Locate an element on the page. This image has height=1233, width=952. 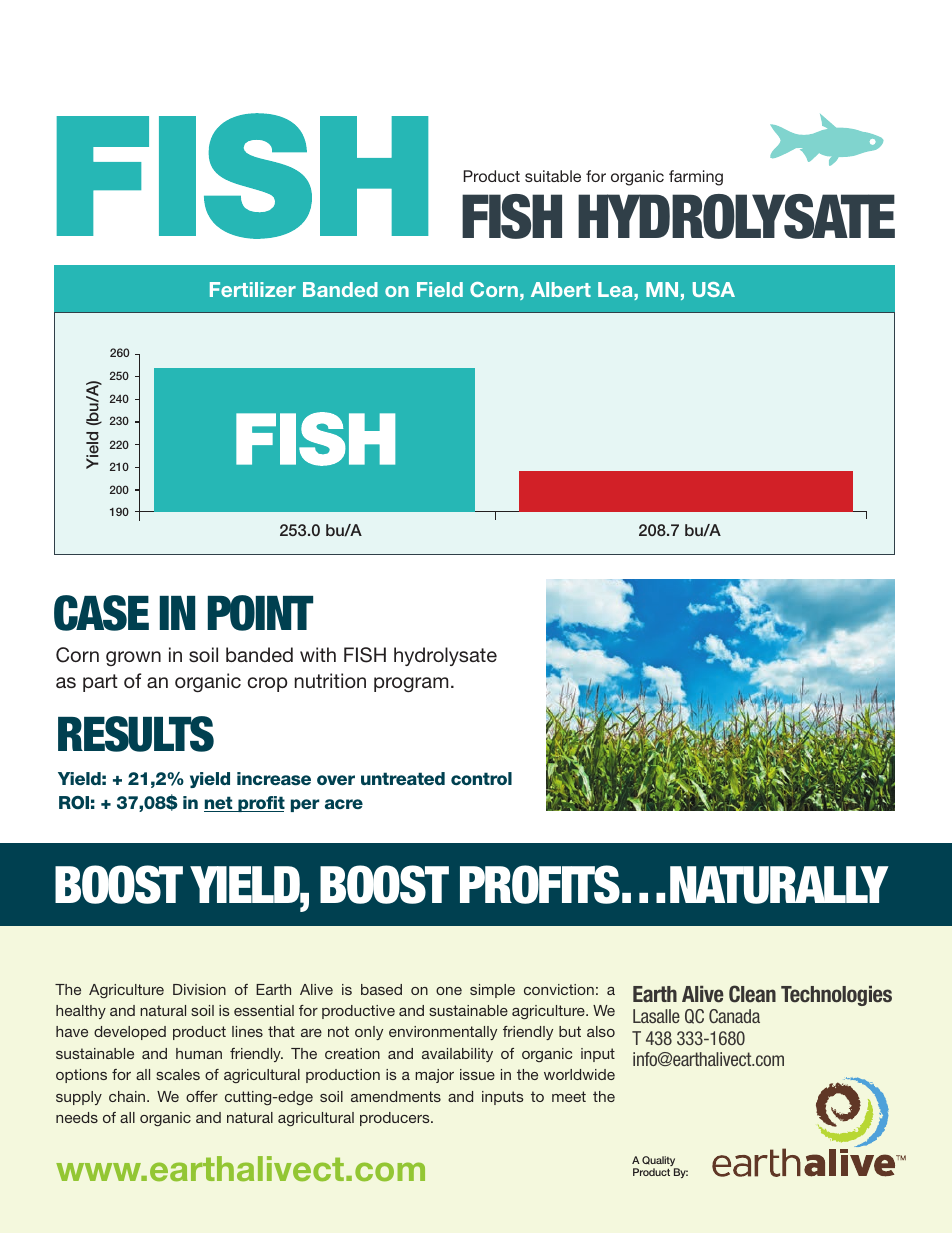
Fertilizer is located at coordinates (253, 289).
